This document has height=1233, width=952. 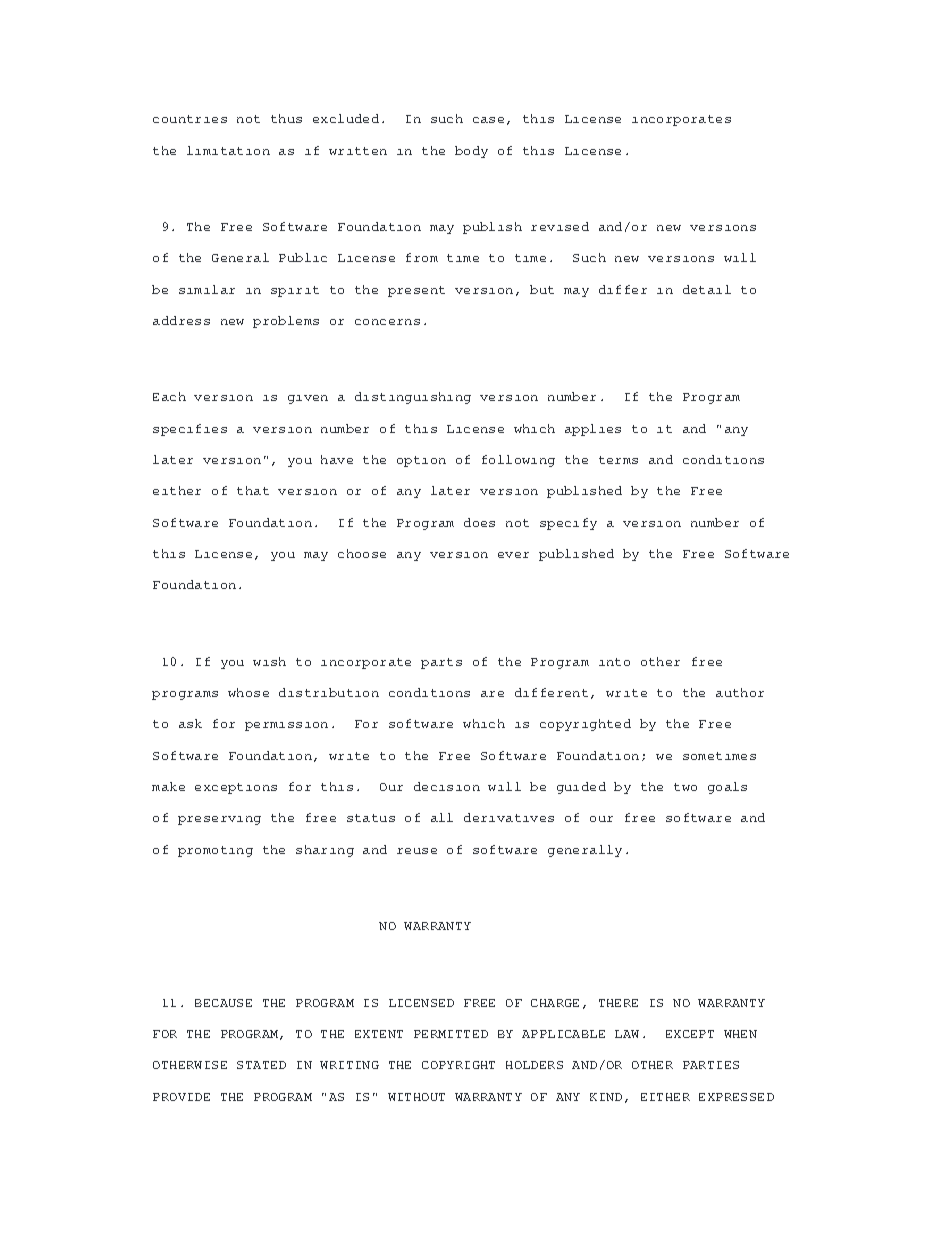 What do you see at coordinates (219, 820) in the document?
I see `preserving` at bounding box center [219, 820].
